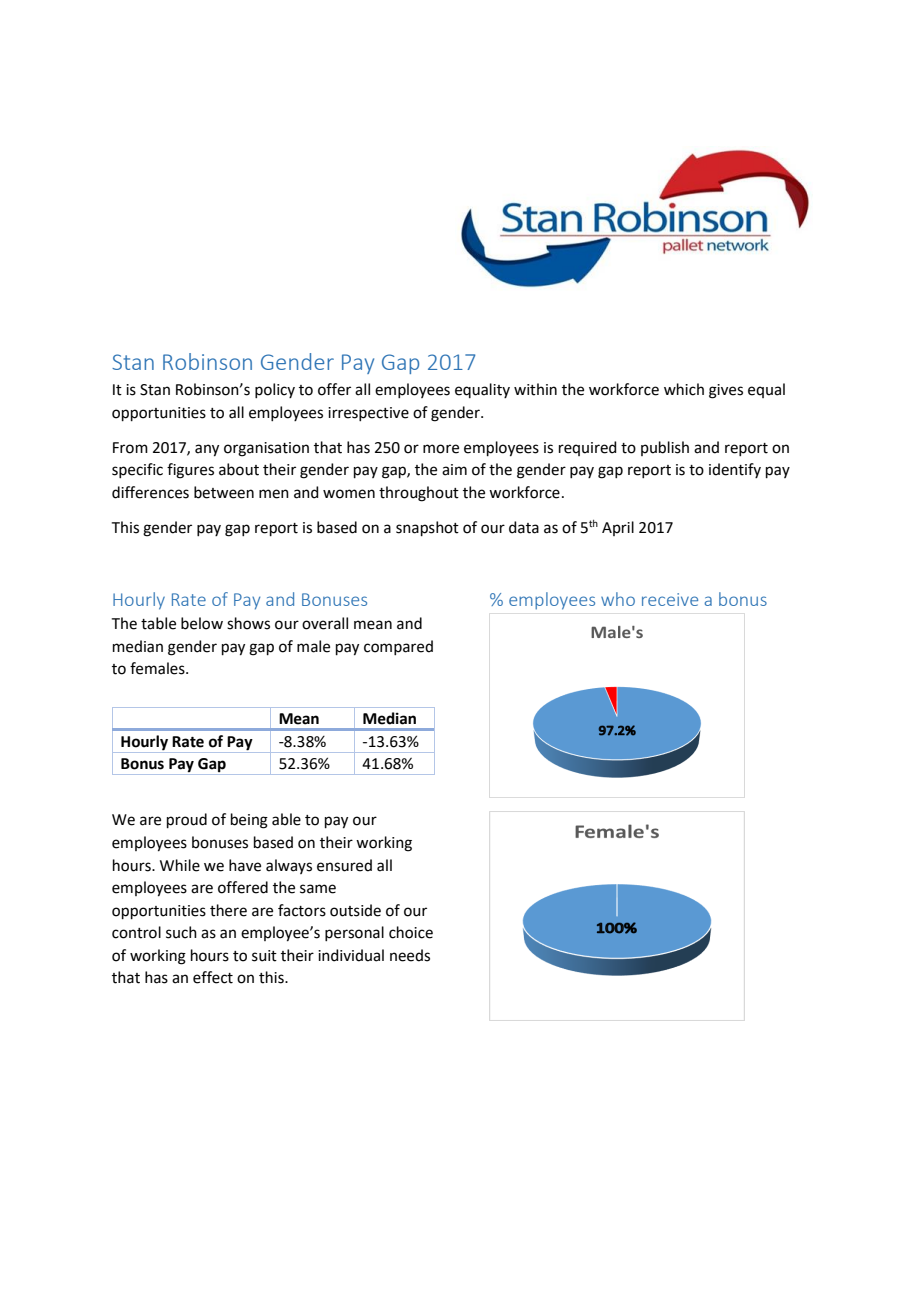 The width and height of the screenshot is (924, 1308). I want to click on which, so click(684, 389).
